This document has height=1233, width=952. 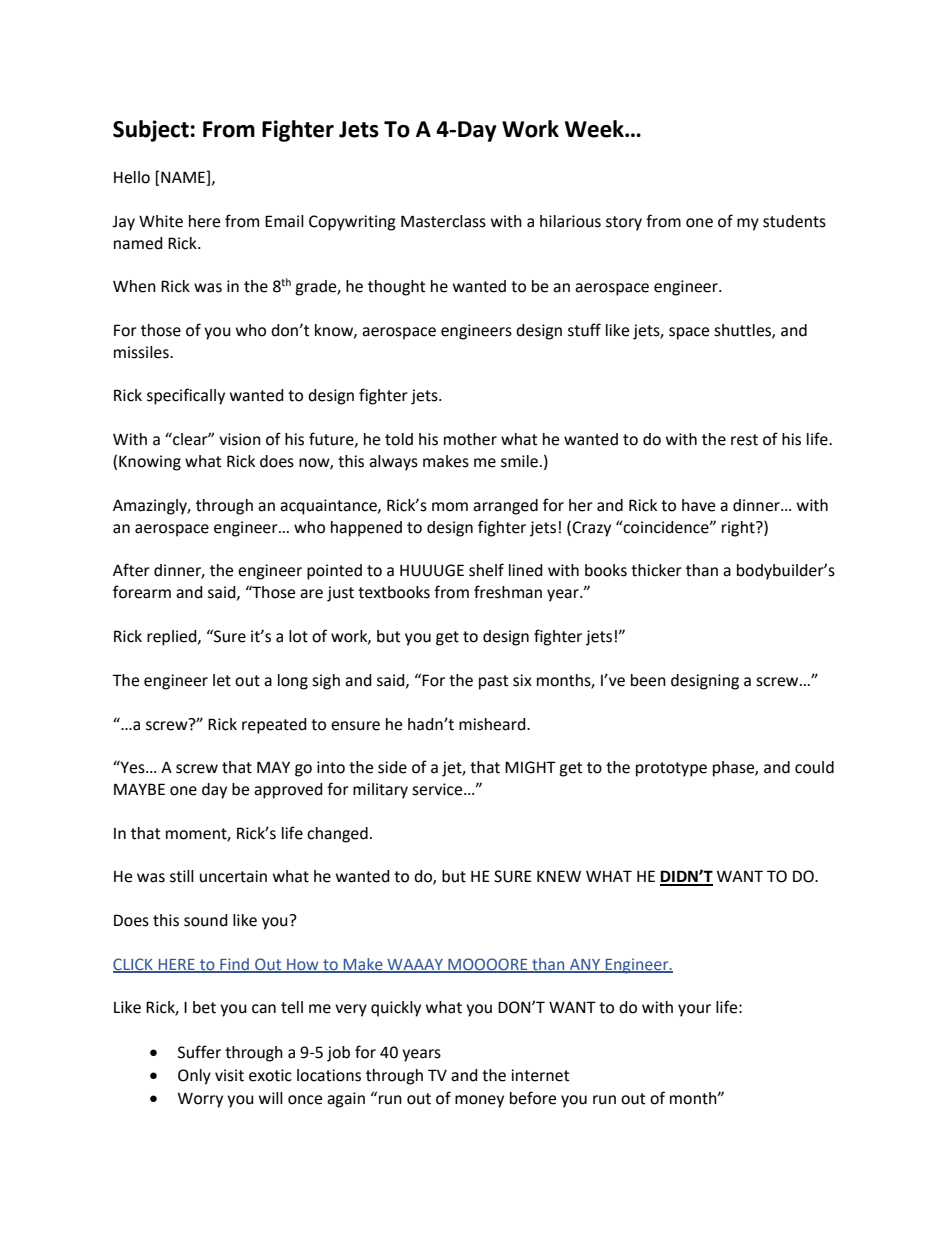 What do you see at coordinates (470, 439) in the document?
I see `mother` at bounding box center [470, 439].
